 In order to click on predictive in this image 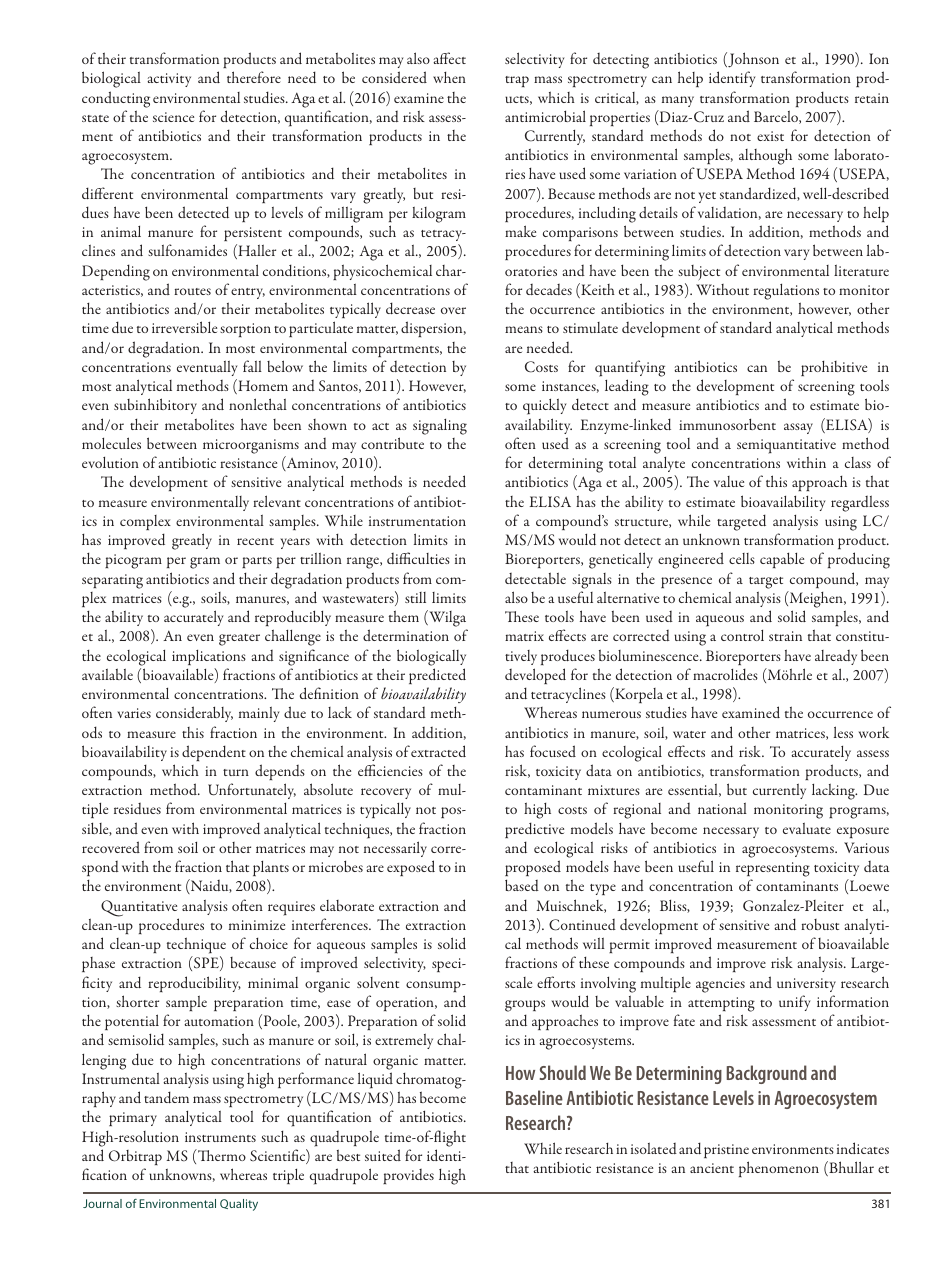, I will do `click(534, 830)`.
